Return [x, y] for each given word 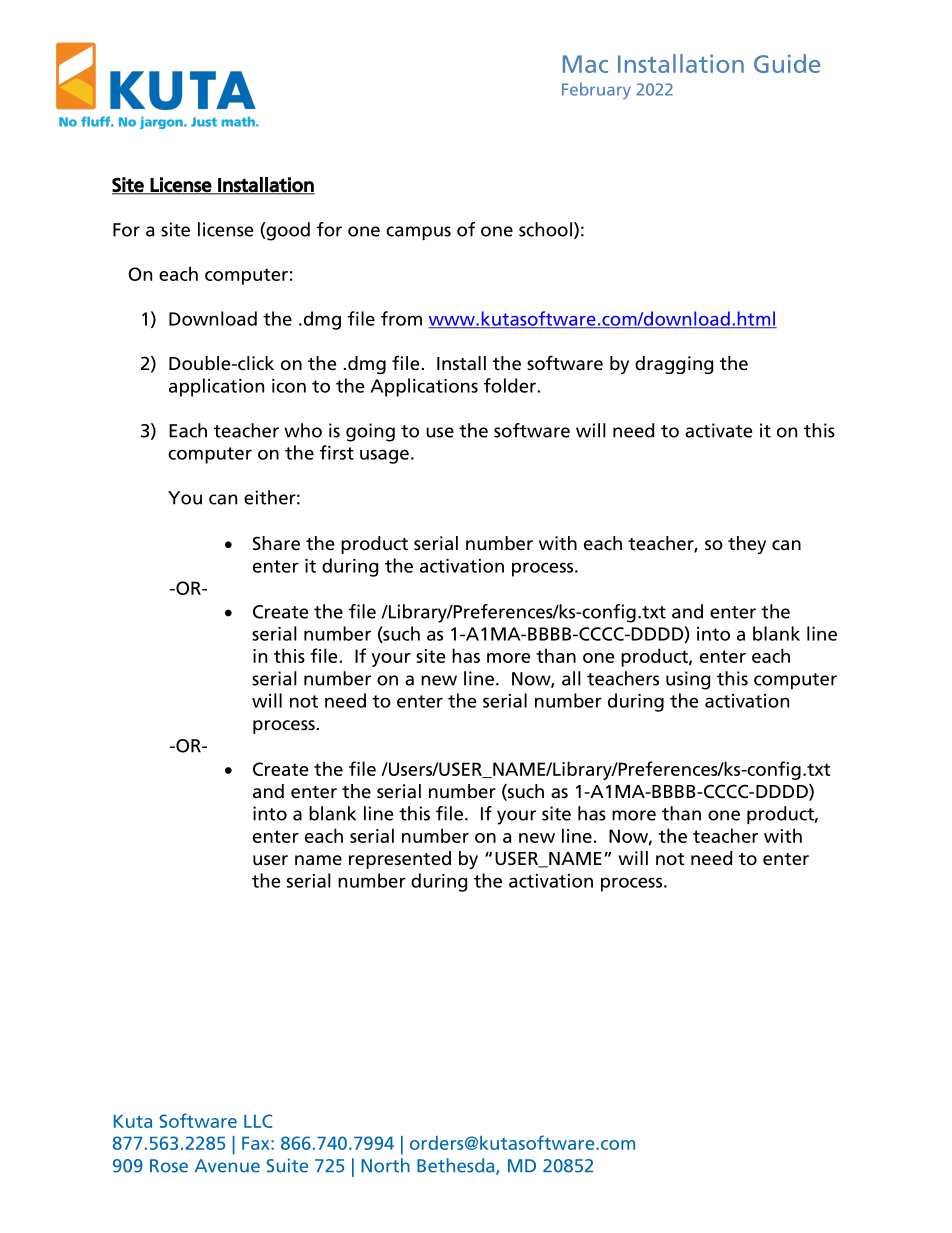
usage [384, 456]
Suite [287, 1165]
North [385, 1165]
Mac [585, 64]
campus [418, 233]
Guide [787, 63]
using [688, 680]
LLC [258, 1121]
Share [276, 543]
